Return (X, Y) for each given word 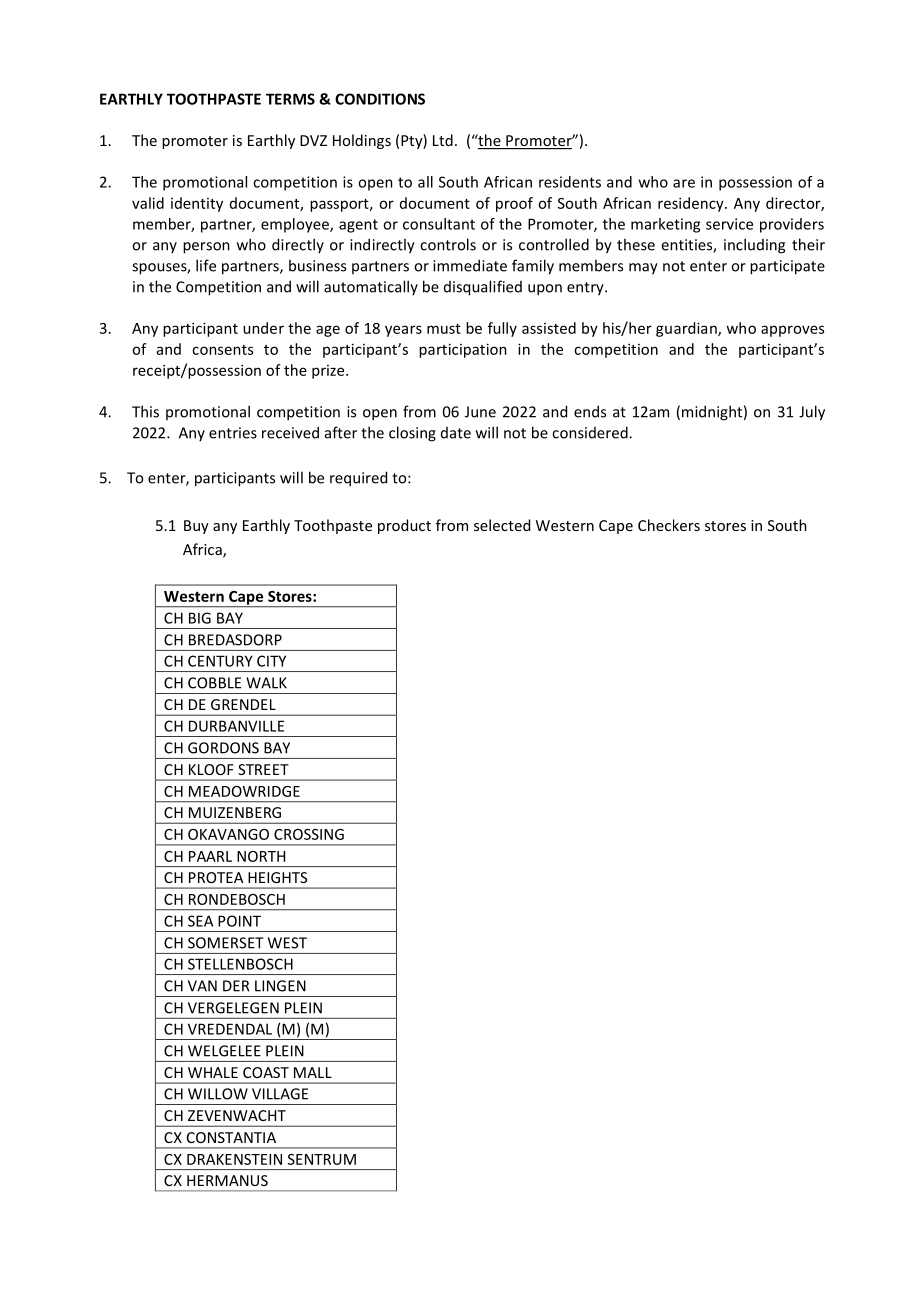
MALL (313, 1072)
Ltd (443, 140)
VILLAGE (280, 1094)
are (684, 183)
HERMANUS (227, 1180)
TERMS (290, 99)
